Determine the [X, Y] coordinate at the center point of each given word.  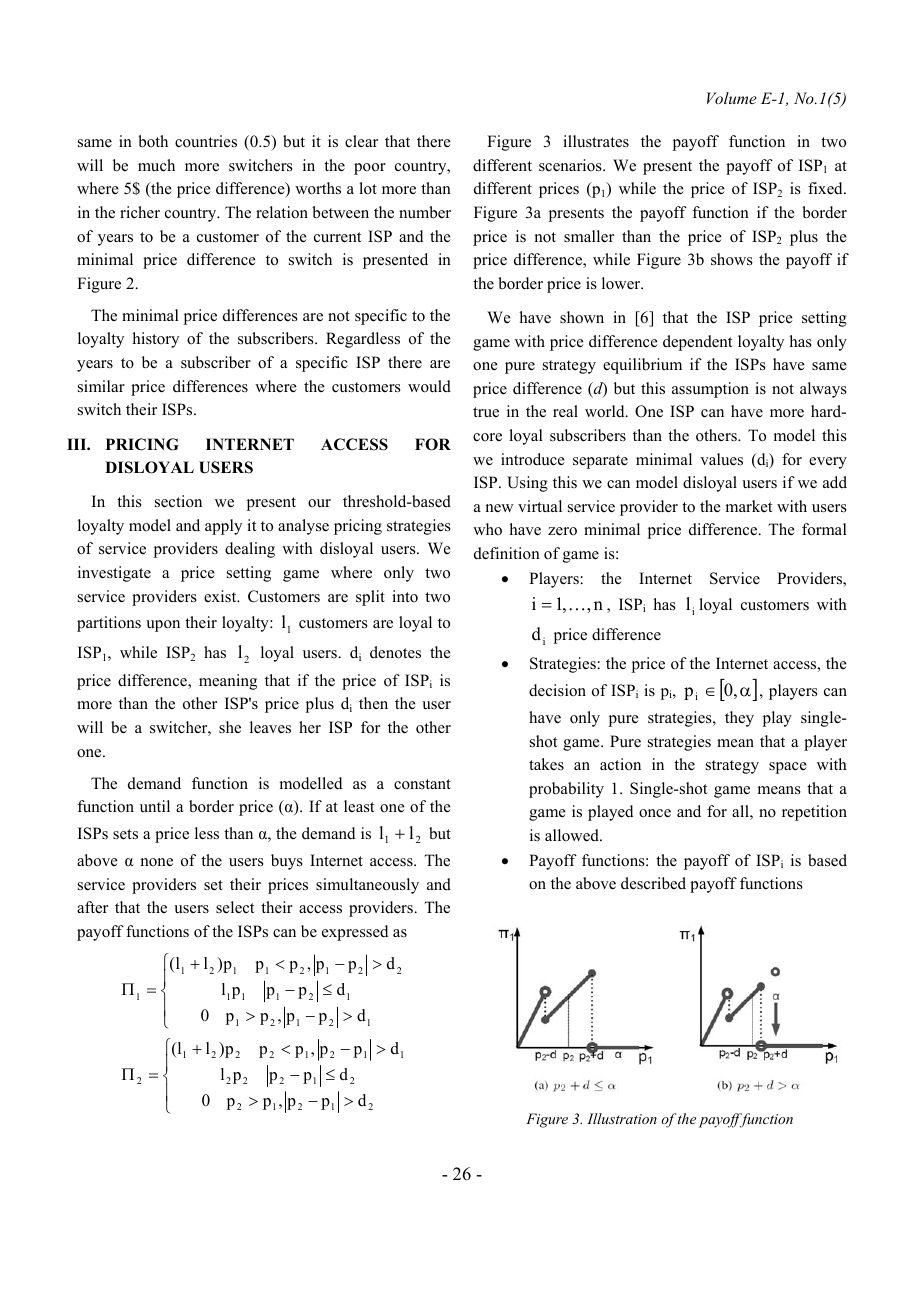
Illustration [622, 1118]
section [178, 501]
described [653, 883]
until [155, 806]
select [235, 907]
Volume [732, 98]
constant [422, 784]
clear [361, 141]
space [788, 768]
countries [206, 141]
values [721, 459]
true [486, 412]
